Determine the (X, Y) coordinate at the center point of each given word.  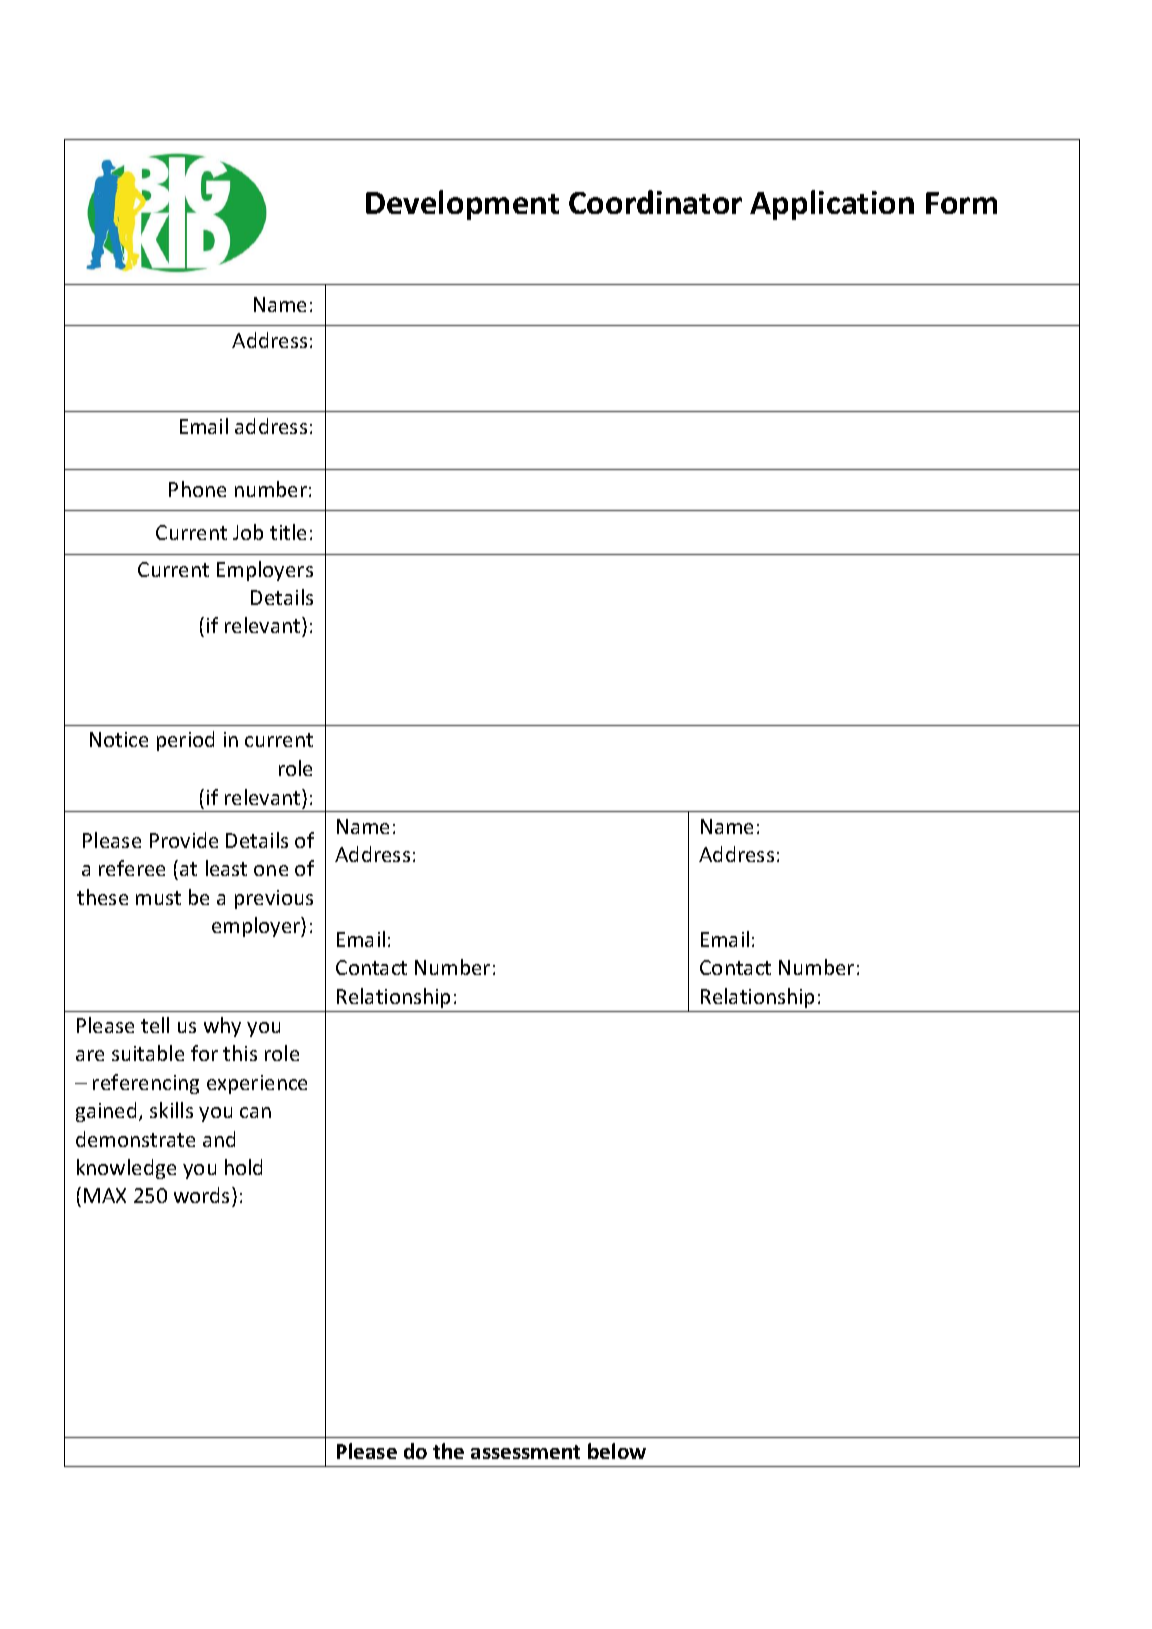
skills (171, 1110)
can (255, 1112)
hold (243, 1167)
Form (961, 203)
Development (462, 205)
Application (832, 205)
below (617, 1451)
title (288, 532)
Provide (184, 840)
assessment (525, 1452)
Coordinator (655, 202)
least (226, 868)
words (203, 1195)
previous (274, 899)
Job (248, 532)
